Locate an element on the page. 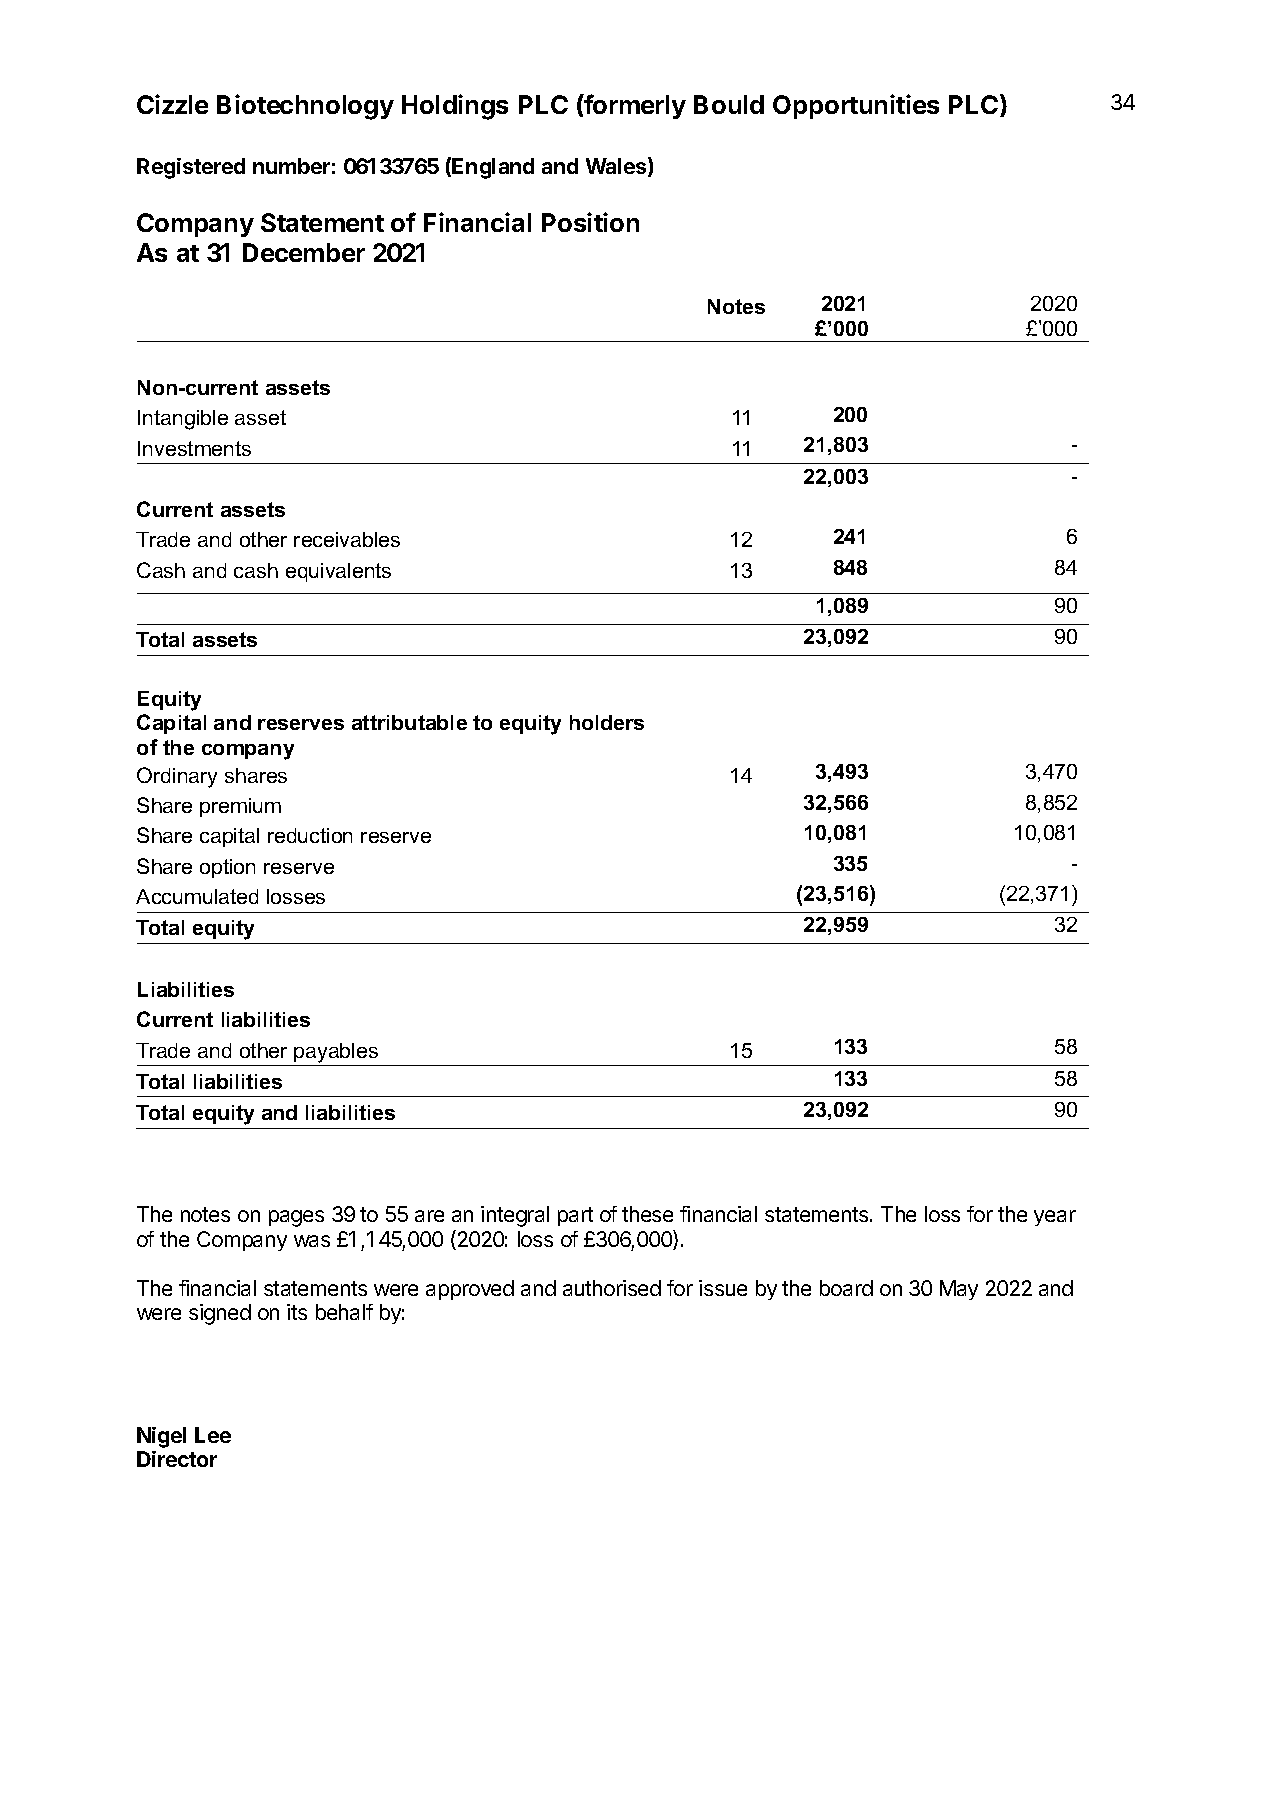  premium is located at coordinates (240, 807).
